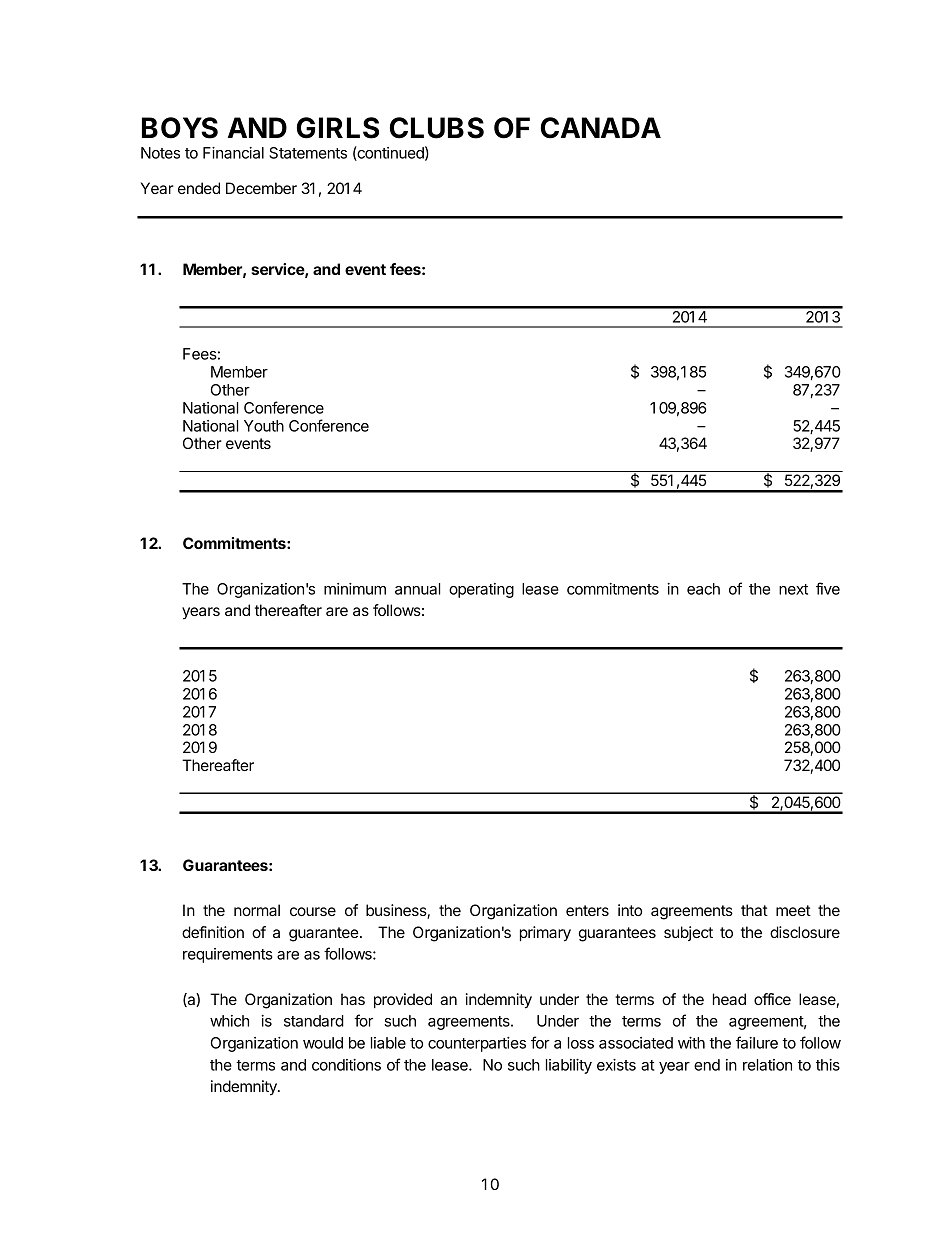  I want to click on minimum, so click(355, 589).
